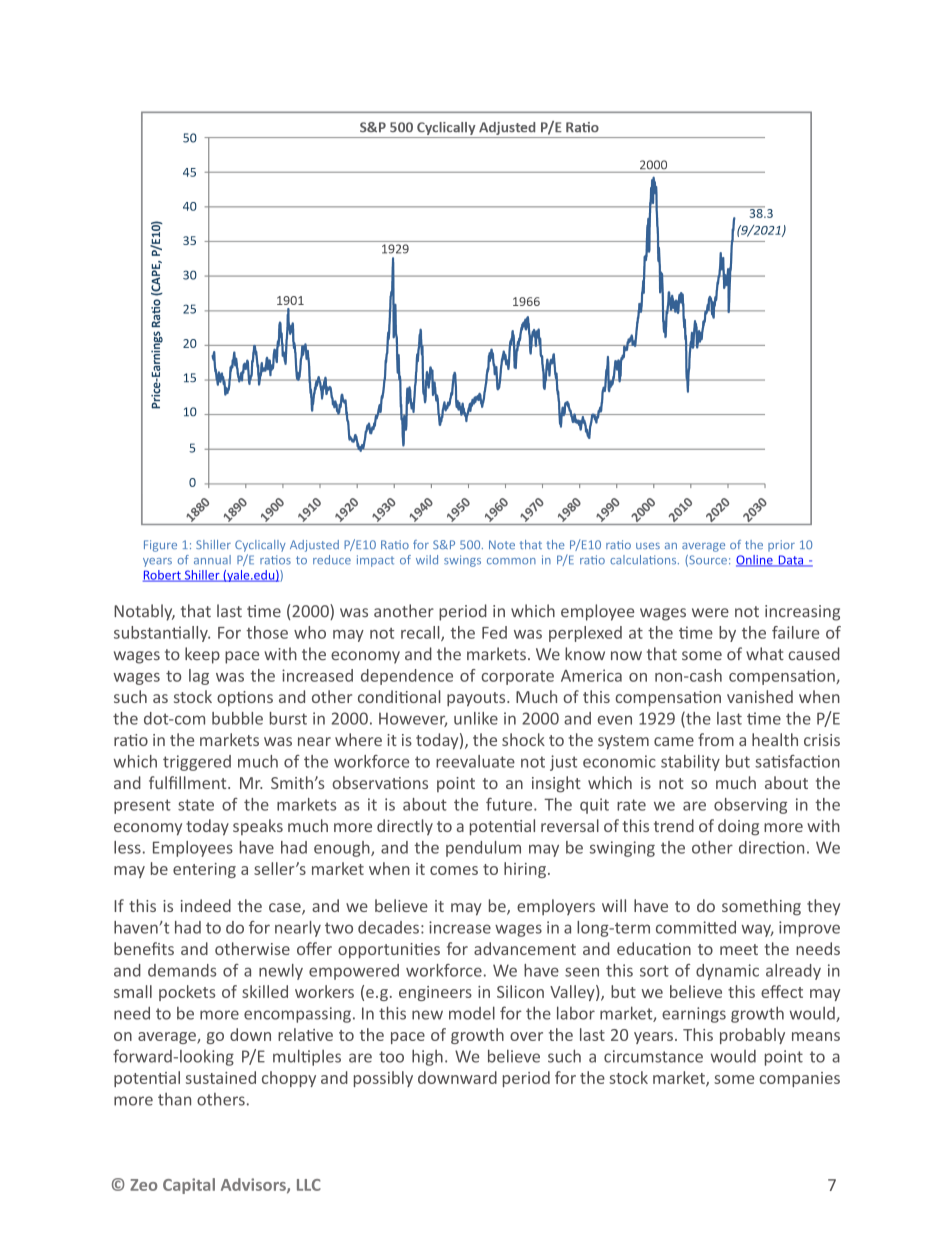 Image resolution: width=952 pixels, height=1233 pixels. Describe the element at coordinates (454, 870) in the page. I see `comes` at that location.
